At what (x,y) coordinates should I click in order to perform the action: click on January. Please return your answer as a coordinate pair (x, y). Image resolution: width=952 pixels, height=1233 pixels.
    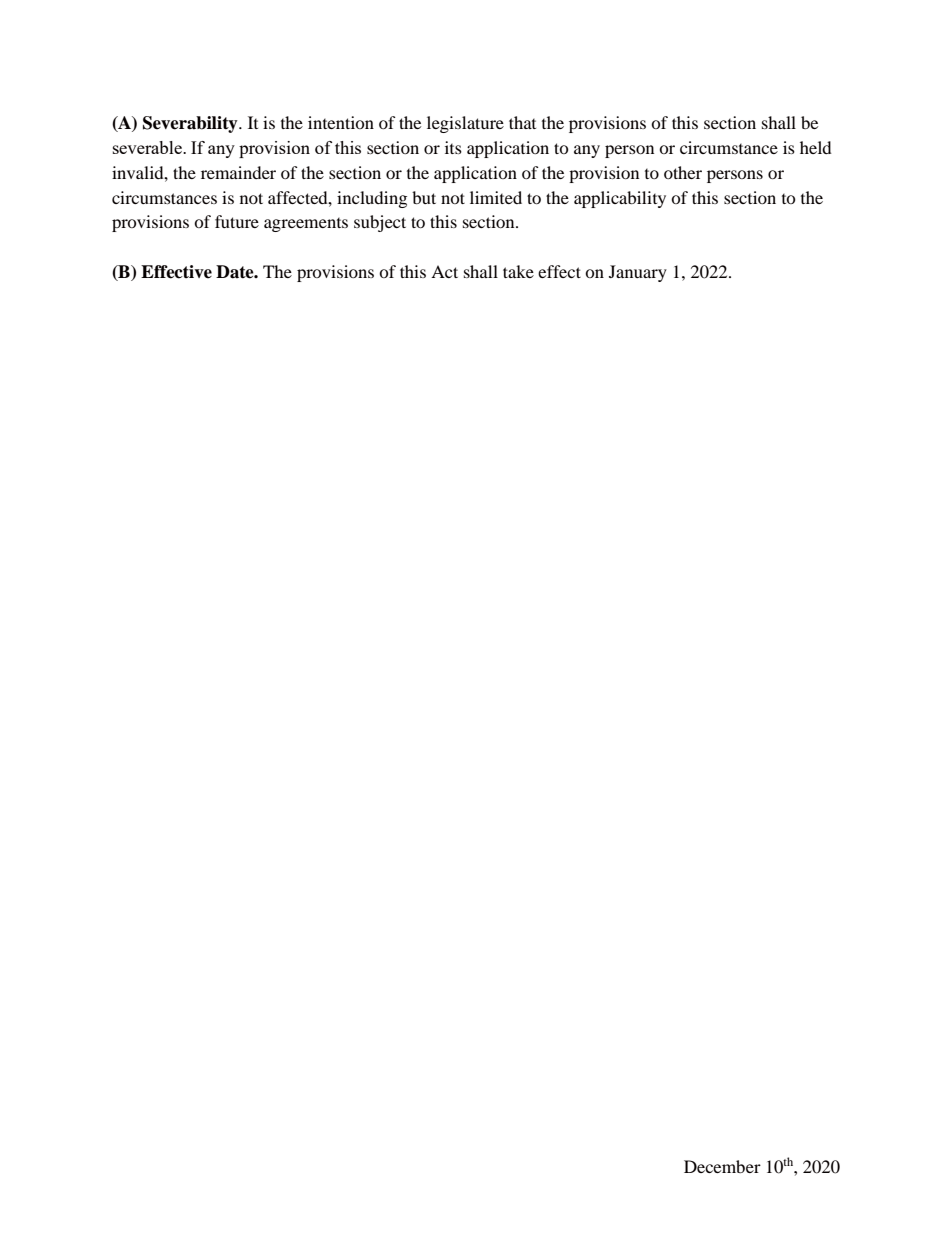
    Looking at the image, I should click on (638, 273).
